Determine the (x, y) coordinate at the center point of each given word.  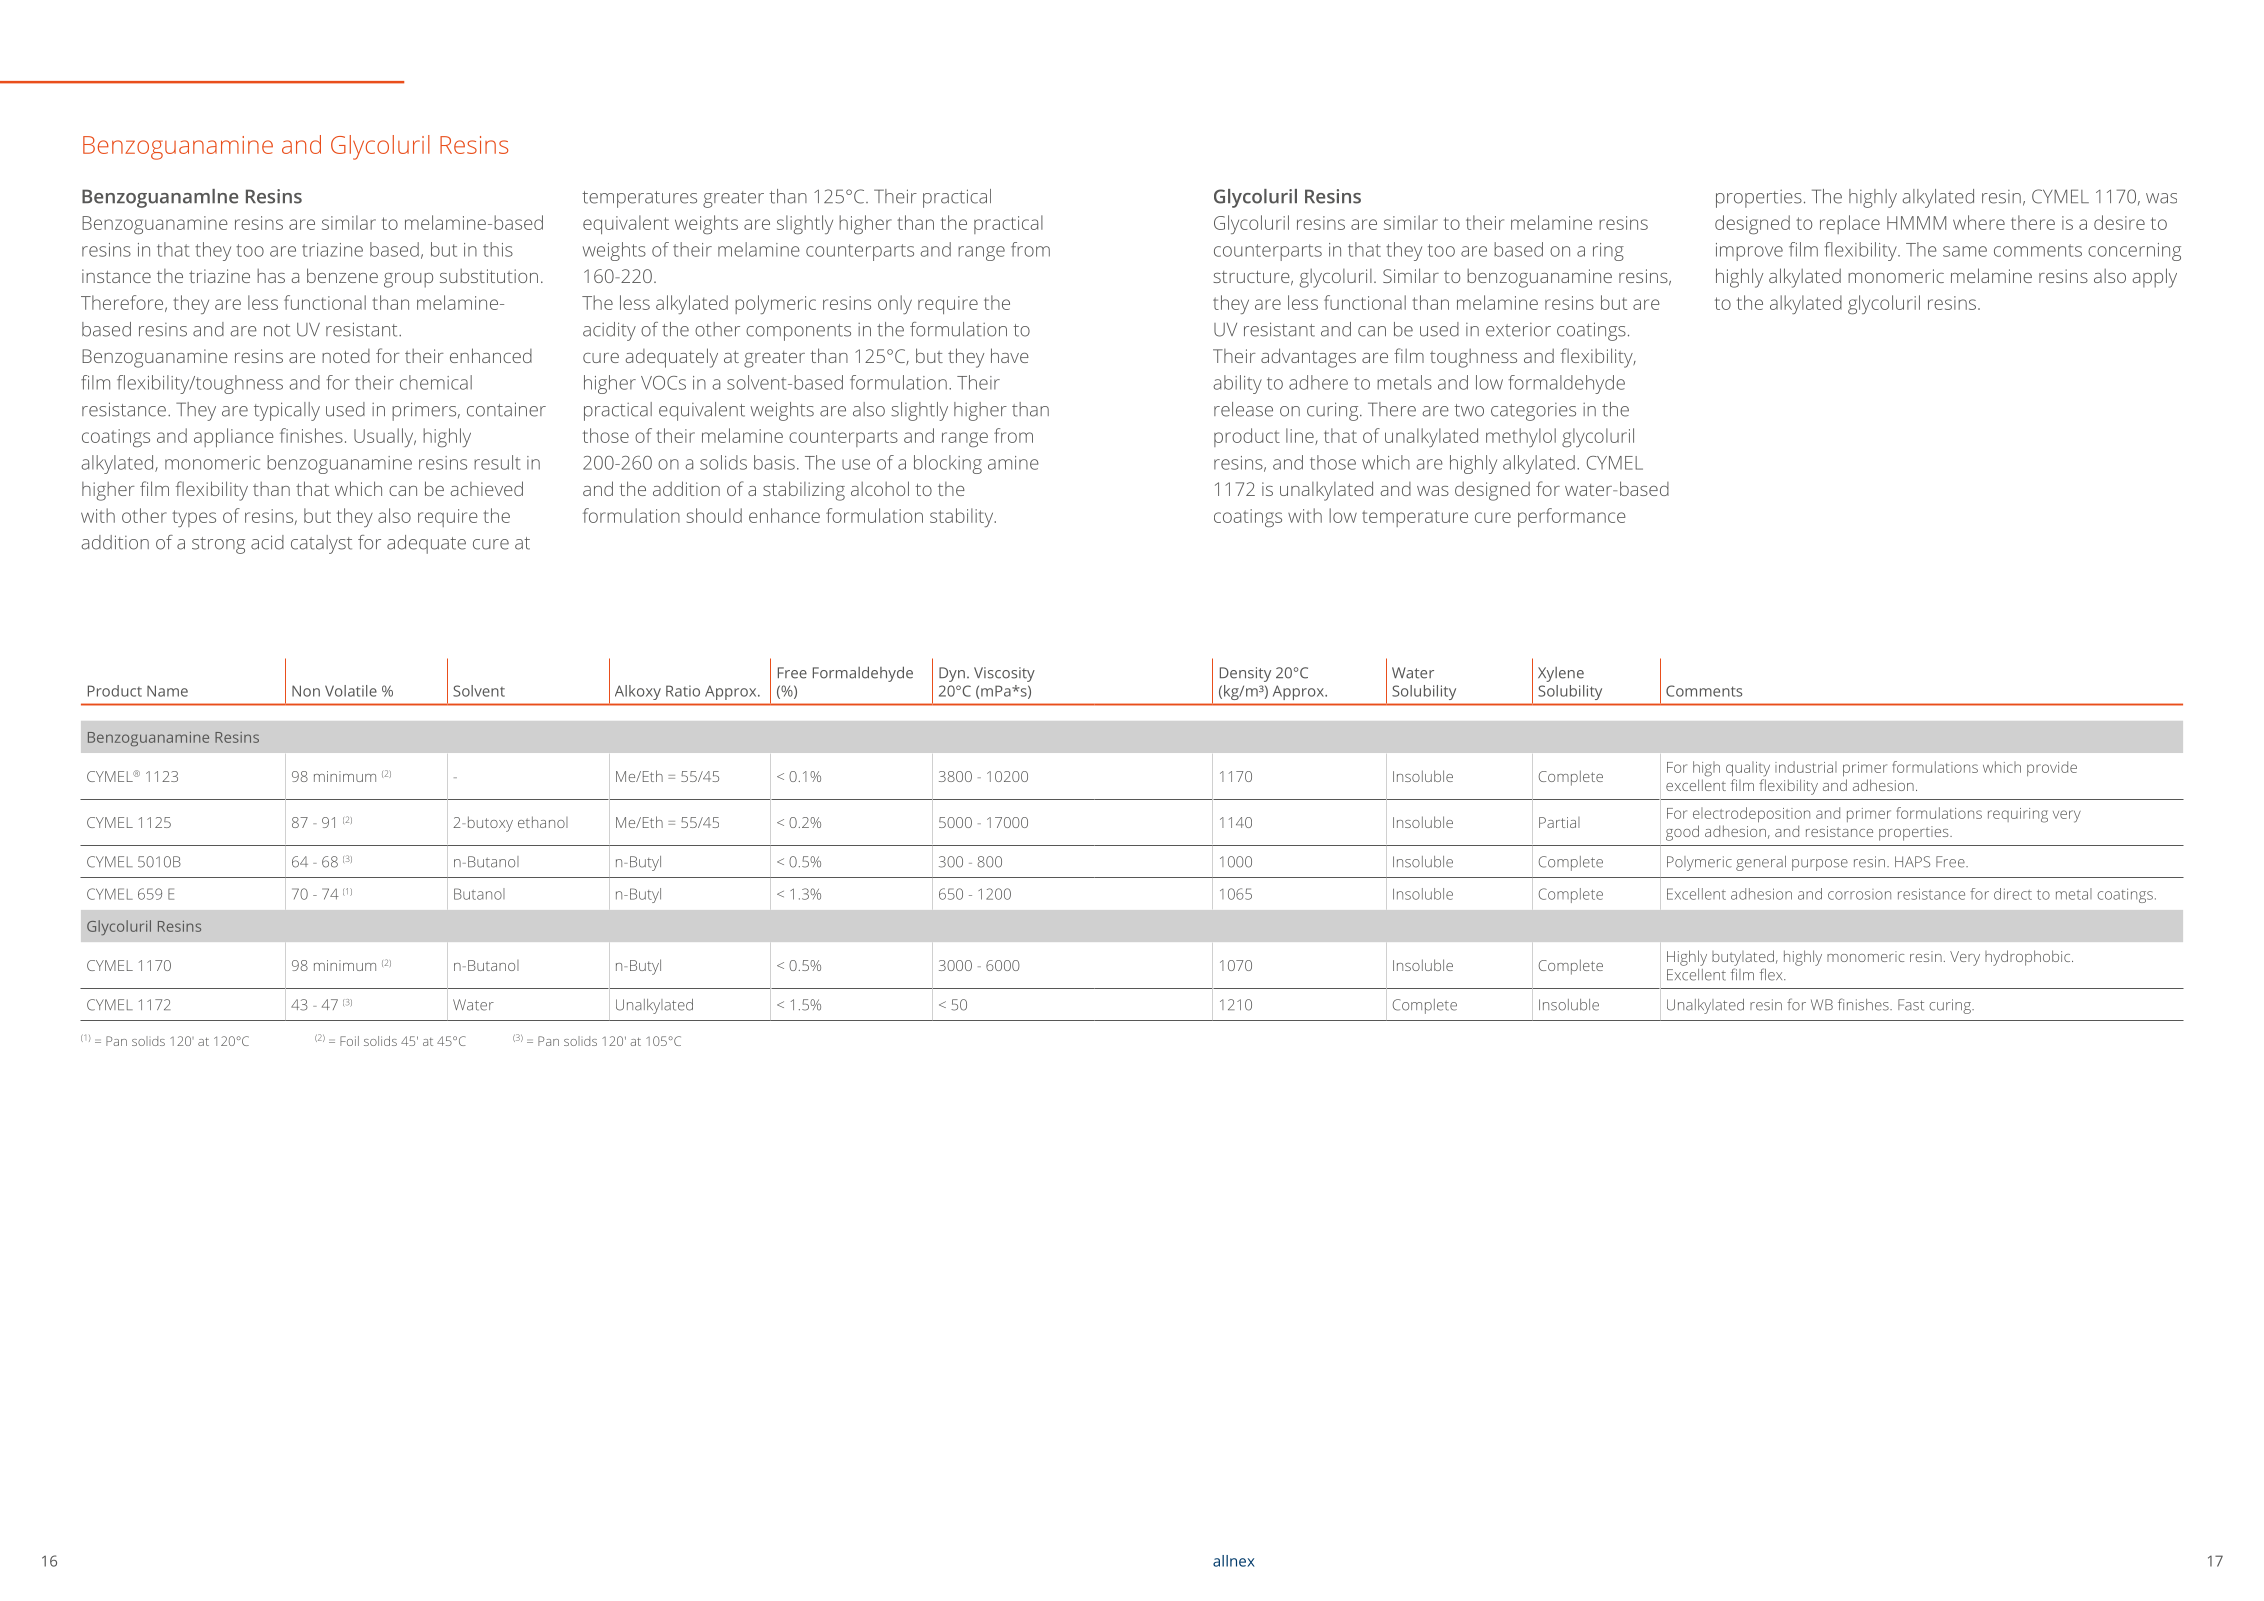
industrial (1806, 767)
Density (1245, 674)
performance (1572, 517)
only (895, 304)
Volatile (351, 691)
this (498, 249)
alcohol (880, 488)
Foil (349, 1041)
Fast (1911, 1005)
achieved (486, 488)
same (1965, 251)
